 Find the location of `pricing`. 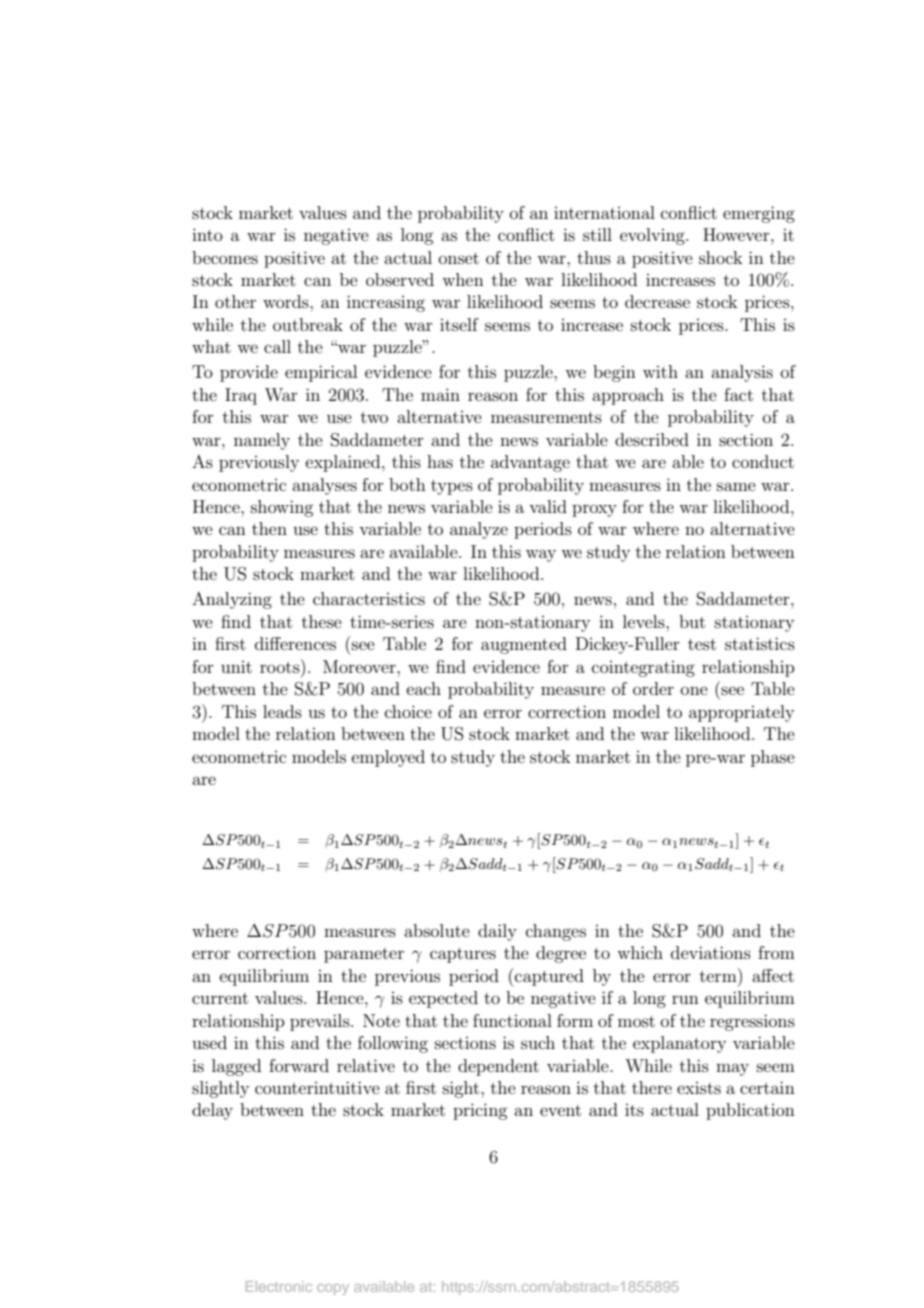

pricing is located at coordinates (480, 1111).
